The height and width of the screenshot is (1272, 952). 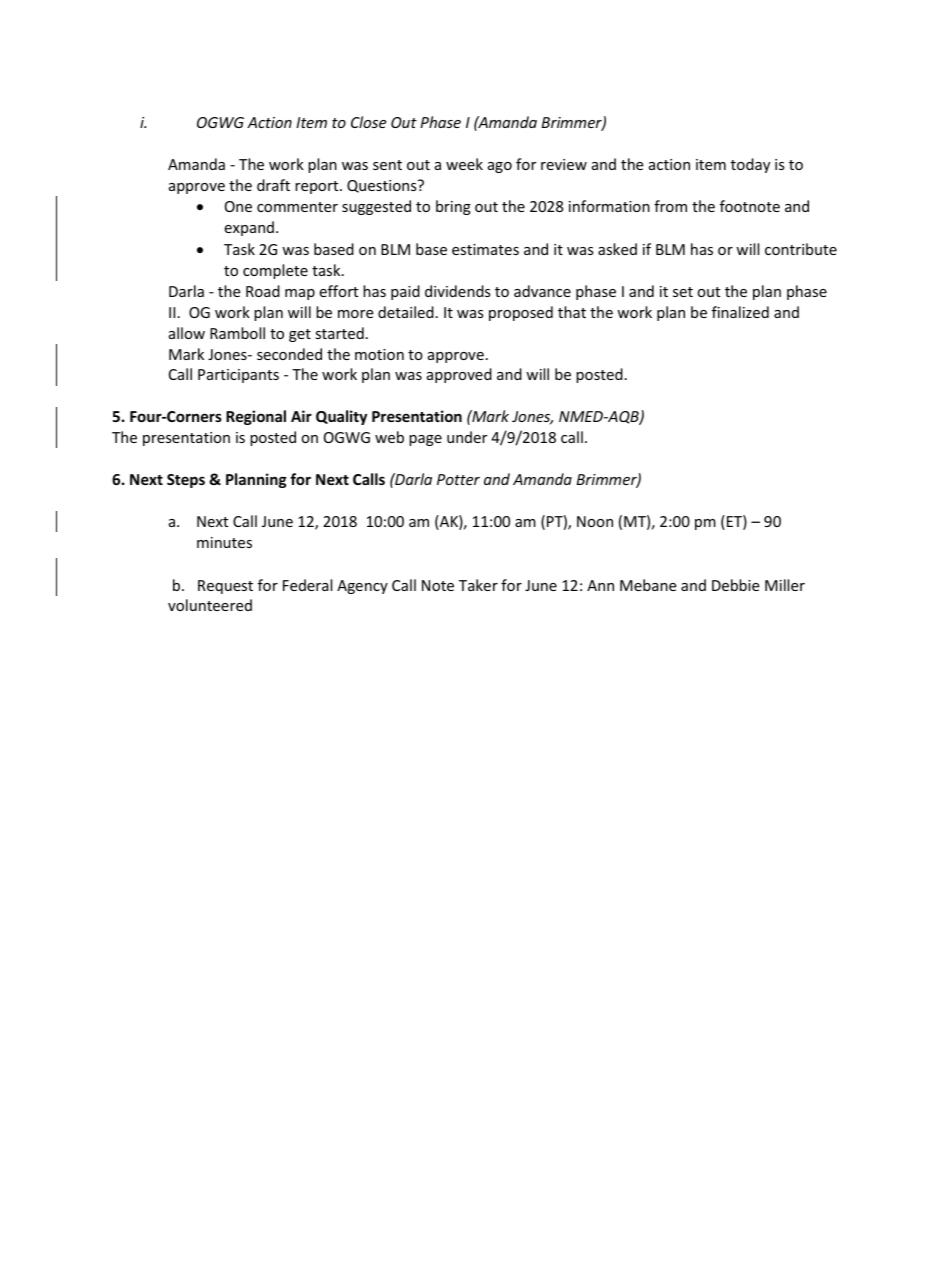 I want to click on finalized, so click(x=740, y=312).
